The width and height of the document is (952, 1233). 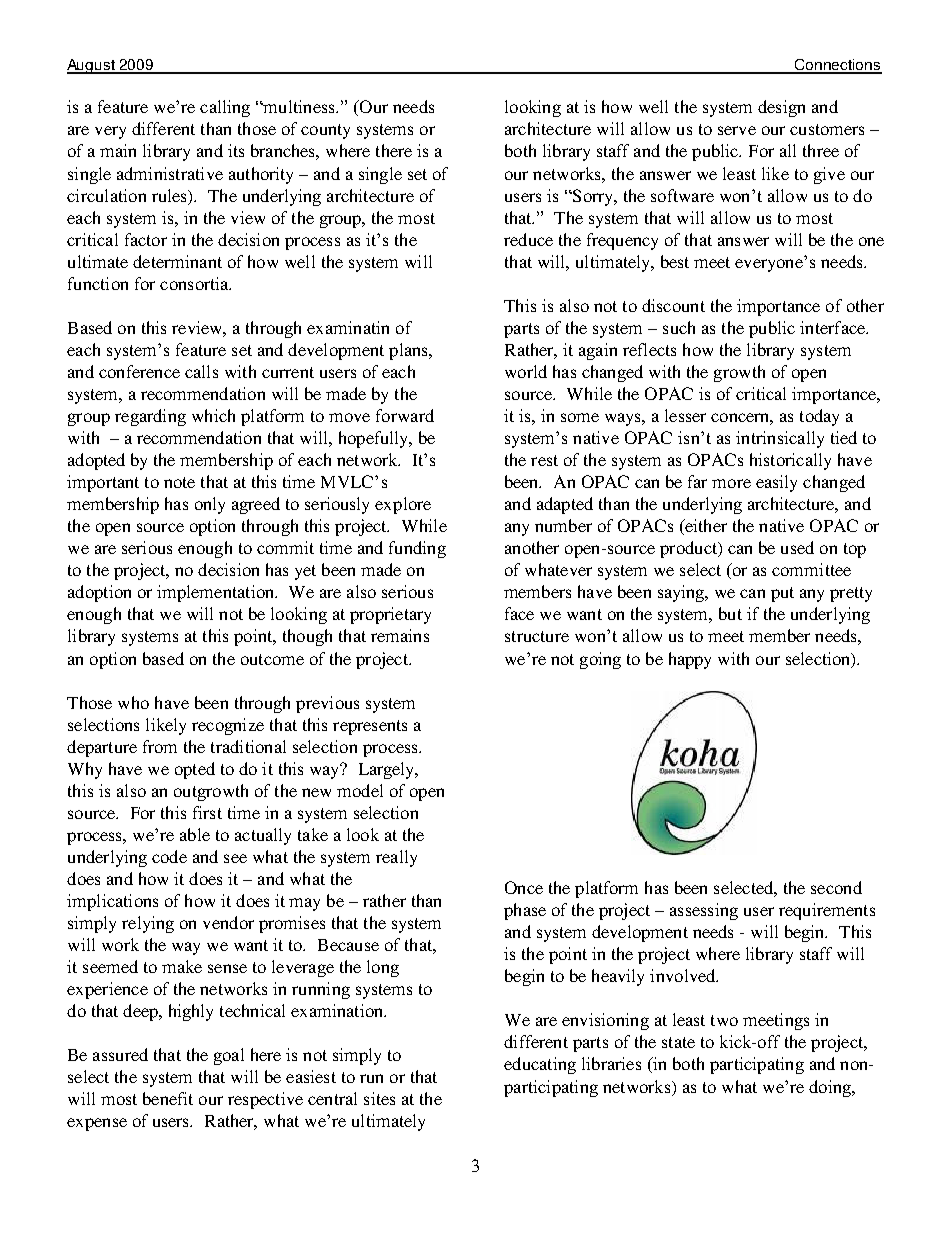 I want to click on phase, so click(x=525, y=911).
